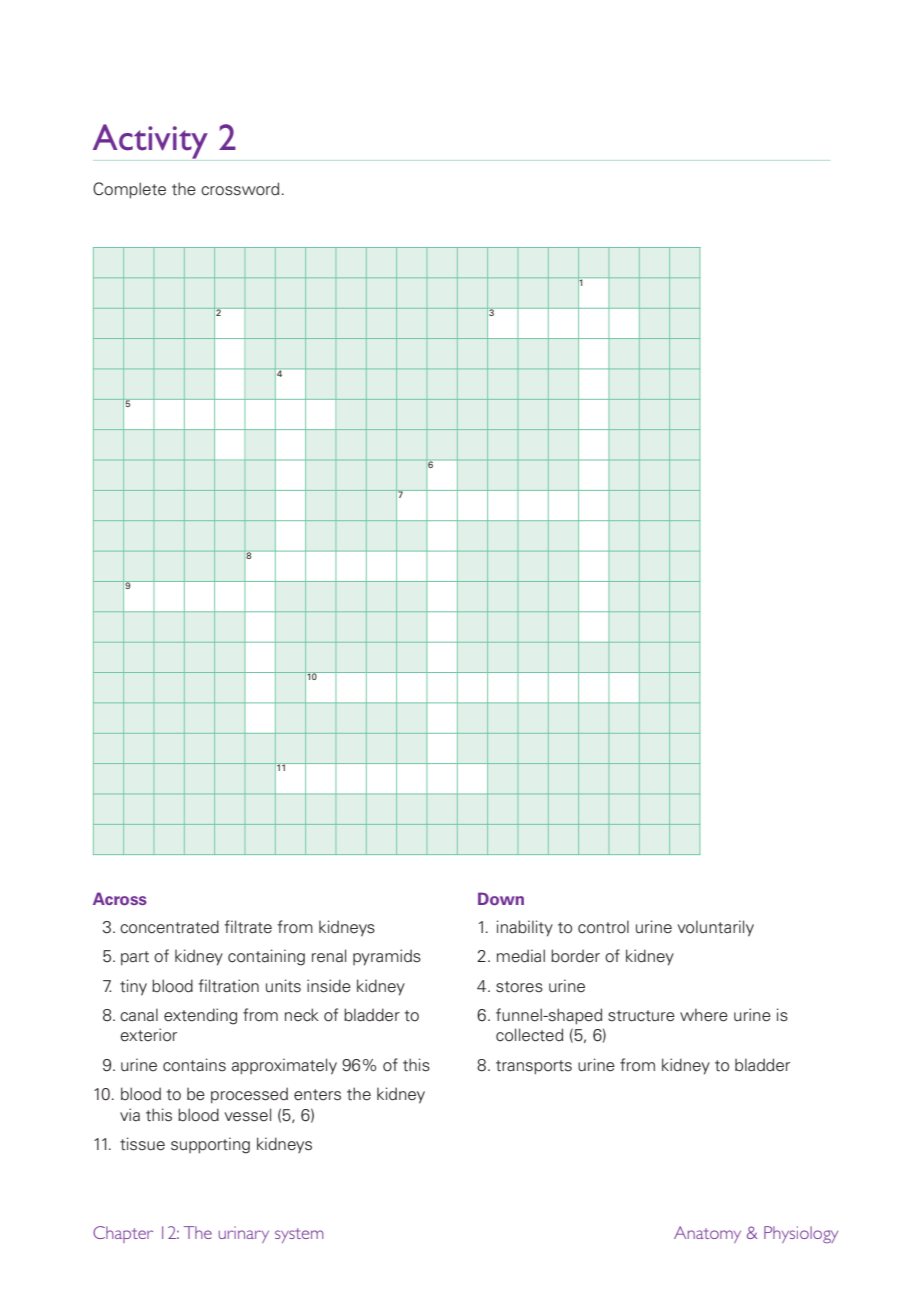  Describe the element at coordinates (521, 956) in the screenshot. I see `medial` at that location.
